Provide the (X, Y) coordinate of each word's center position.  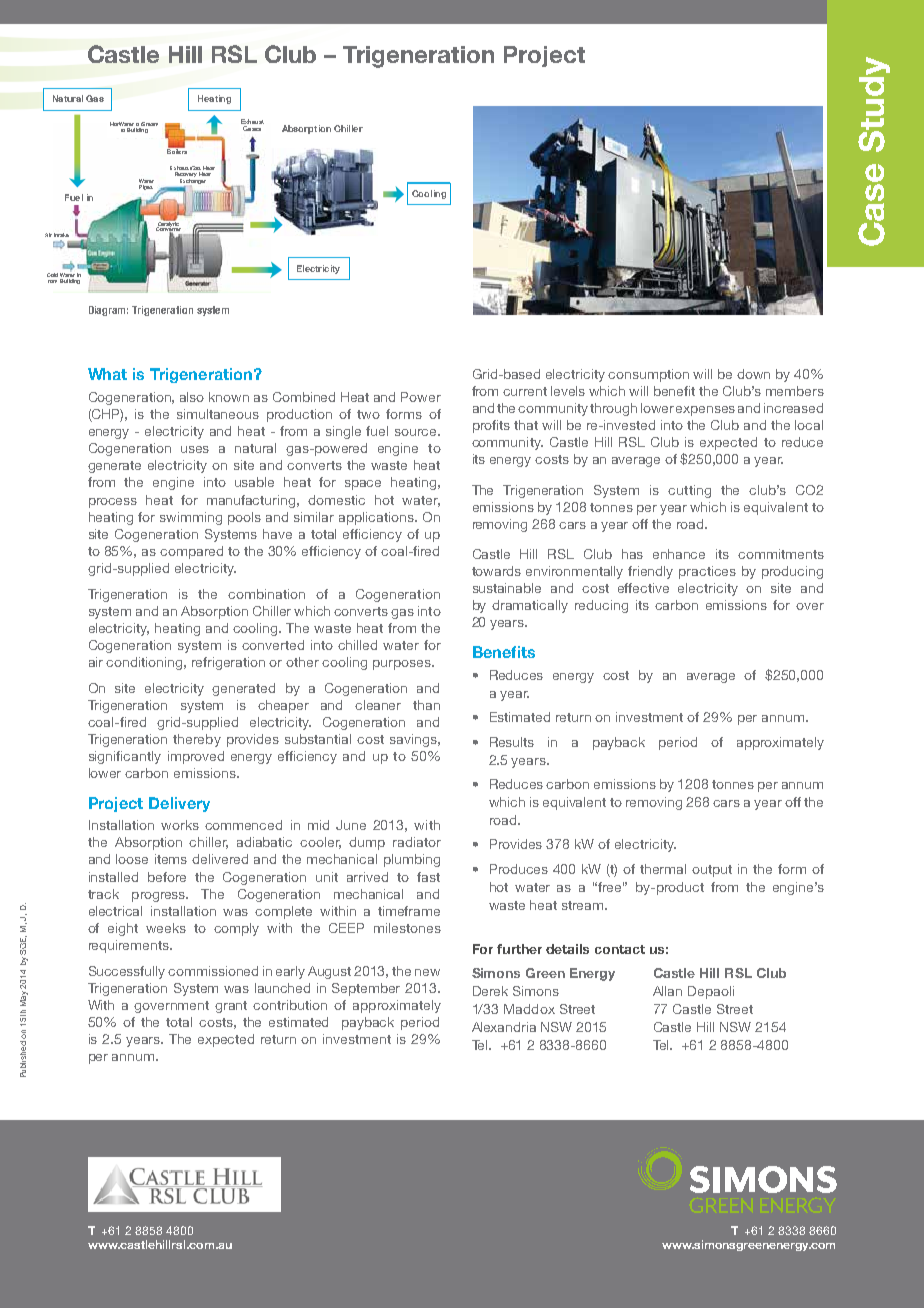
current (525, 391)
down (753, 374)
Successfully (127, 972)
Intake (61, 235)
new (427, 972)
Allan (667, 991)
